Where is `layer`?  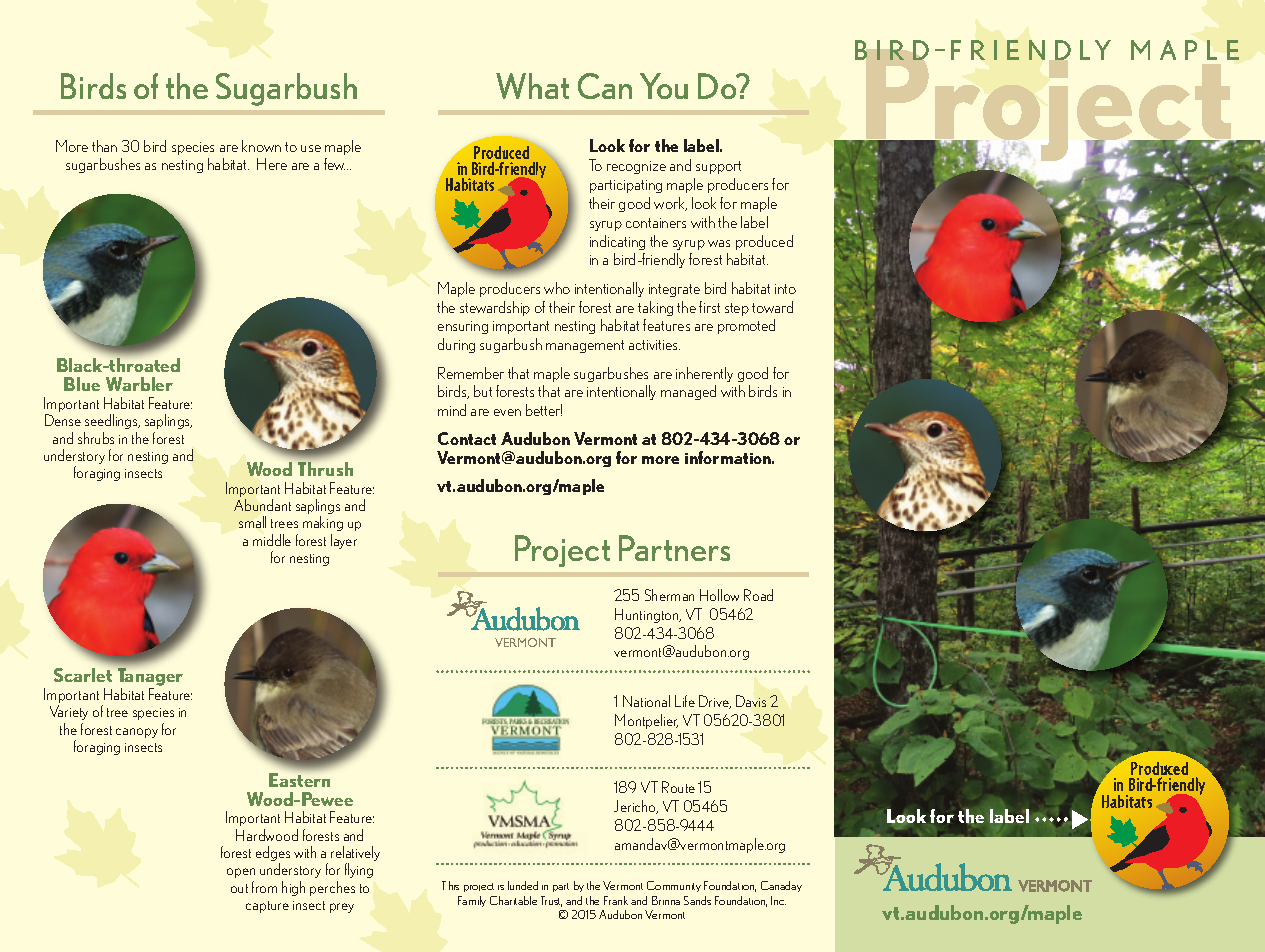
layer is located at coordinates (344, 541).
